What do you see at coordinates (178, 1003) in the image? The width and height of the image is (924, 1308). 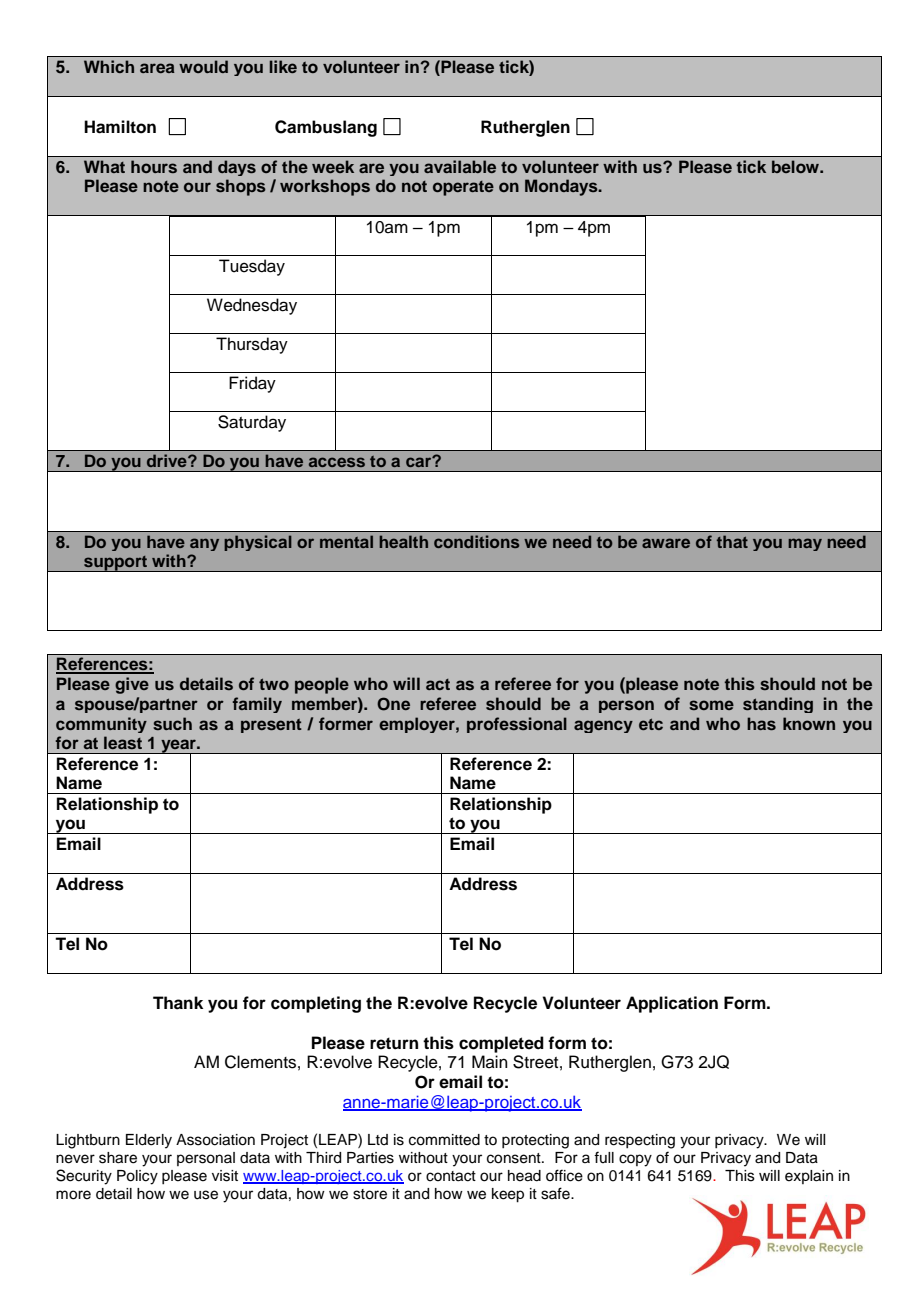 I see `Thank` at bounding box center [178, 1003].
